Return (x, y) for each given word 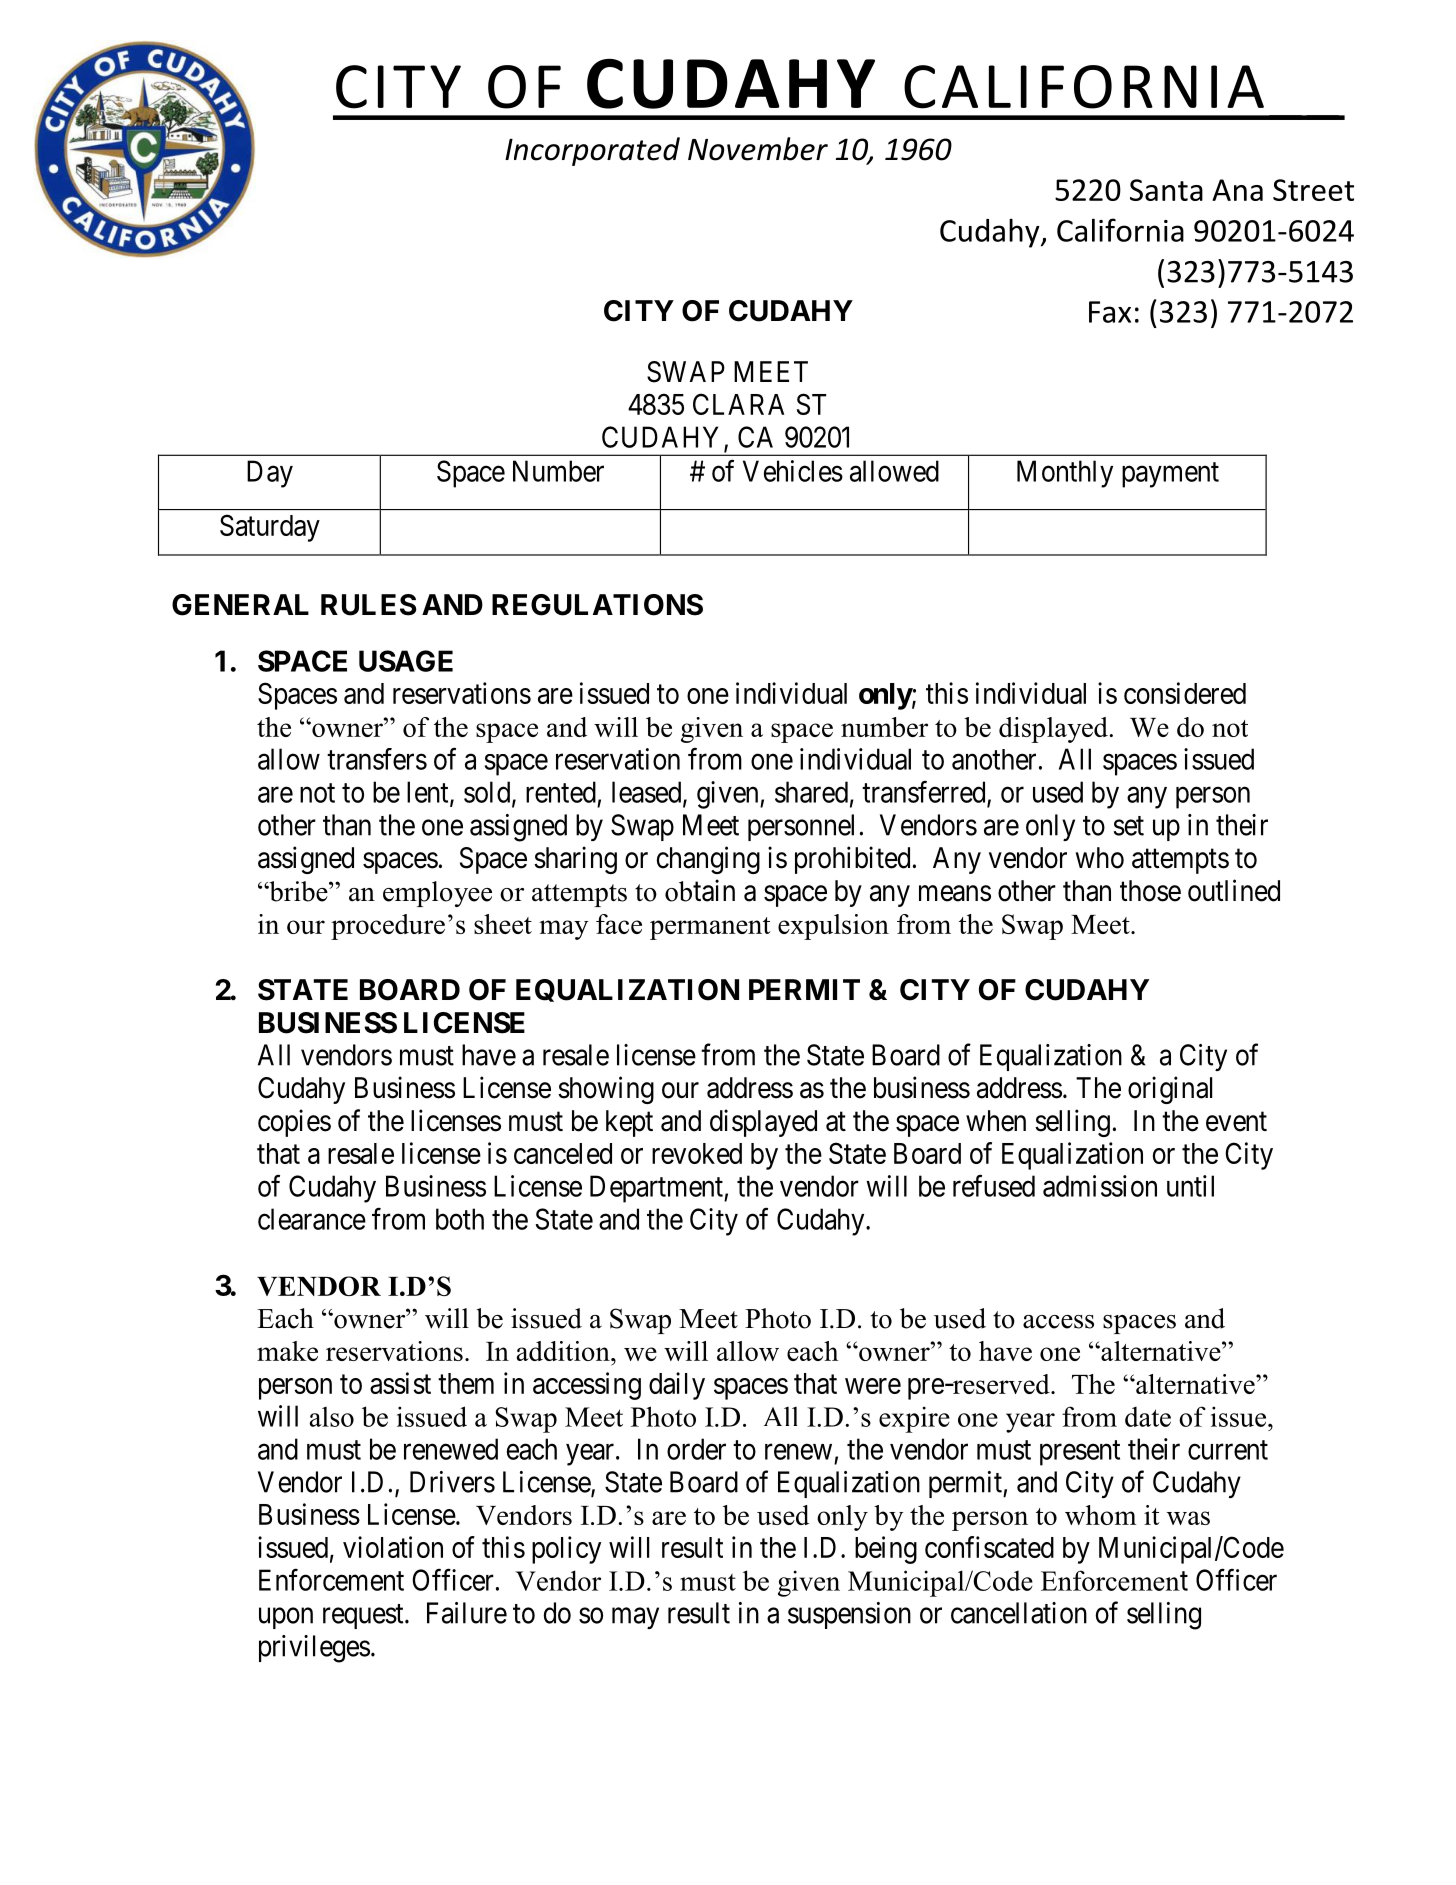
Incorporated (592, 151)
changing (708, 860)
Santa (1166, 190)
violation (393, 1547)
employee (437, 894)
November (758, 149)
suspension (849, 1615)
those (1150, 891)
